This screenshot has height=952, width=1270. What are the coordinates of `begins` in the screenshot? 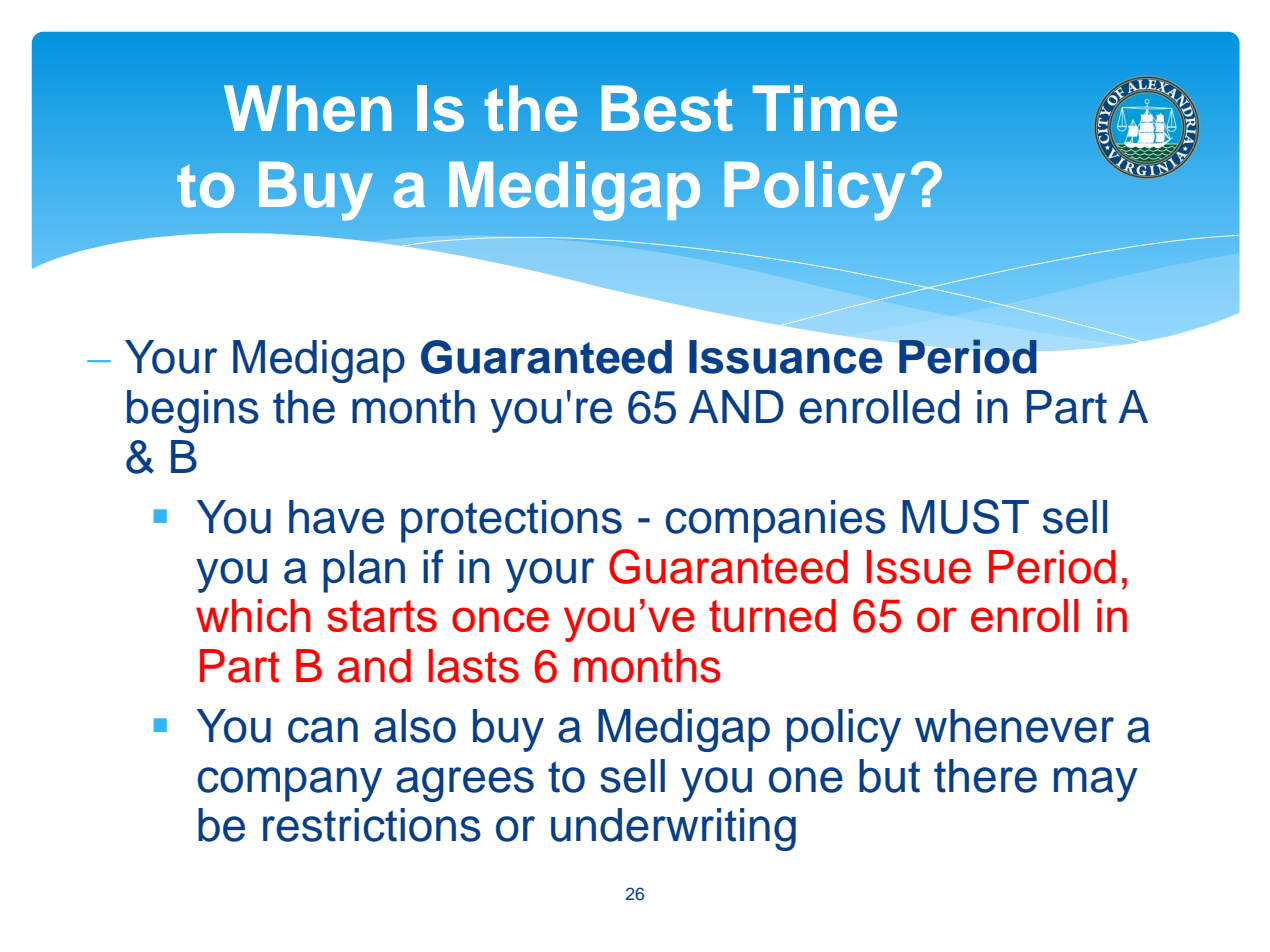 It's located at (193, 411).
